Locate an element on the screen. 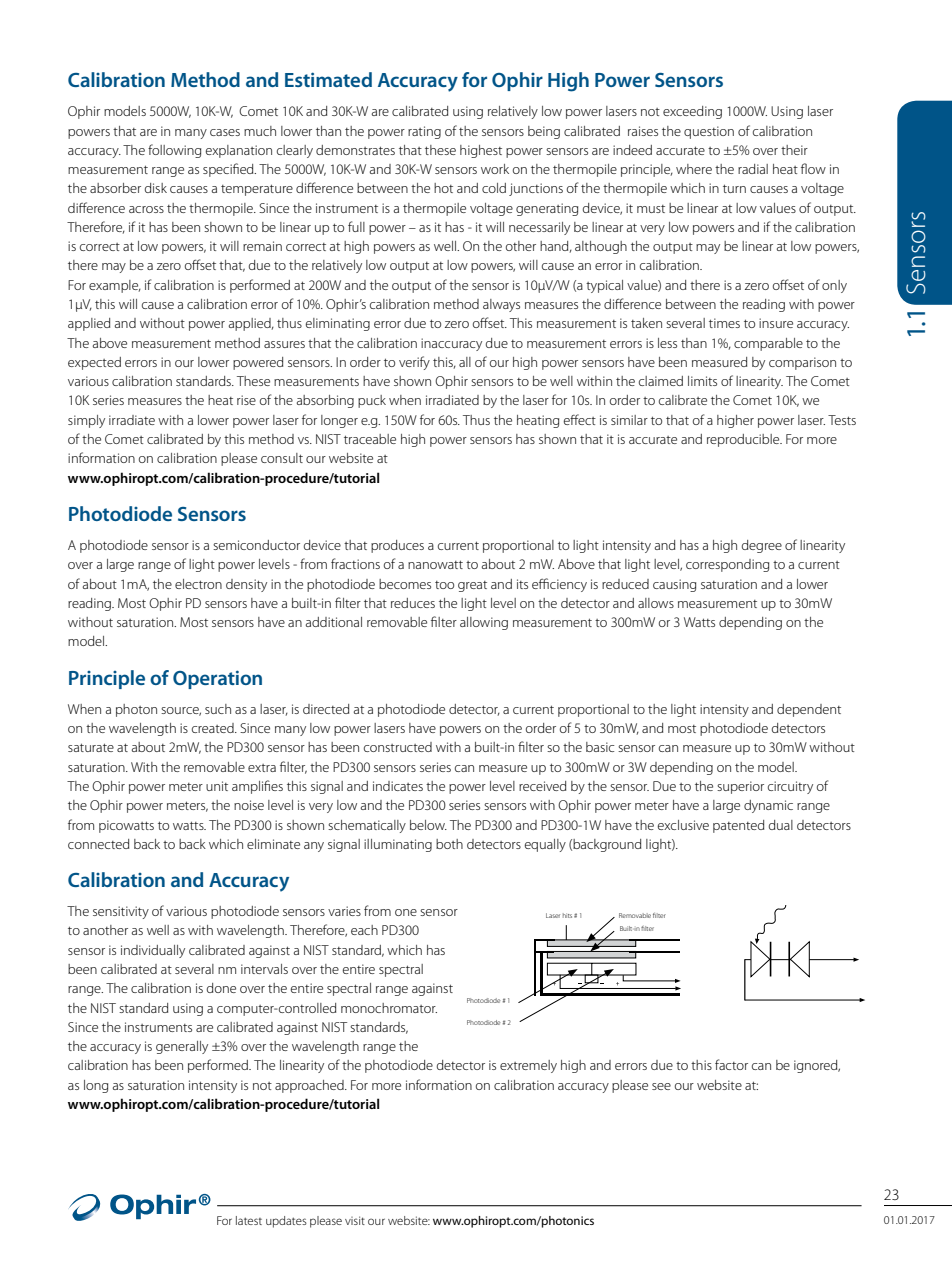 This screenshot has width=952, height=1270. each is located at coordinates (364, 930).
